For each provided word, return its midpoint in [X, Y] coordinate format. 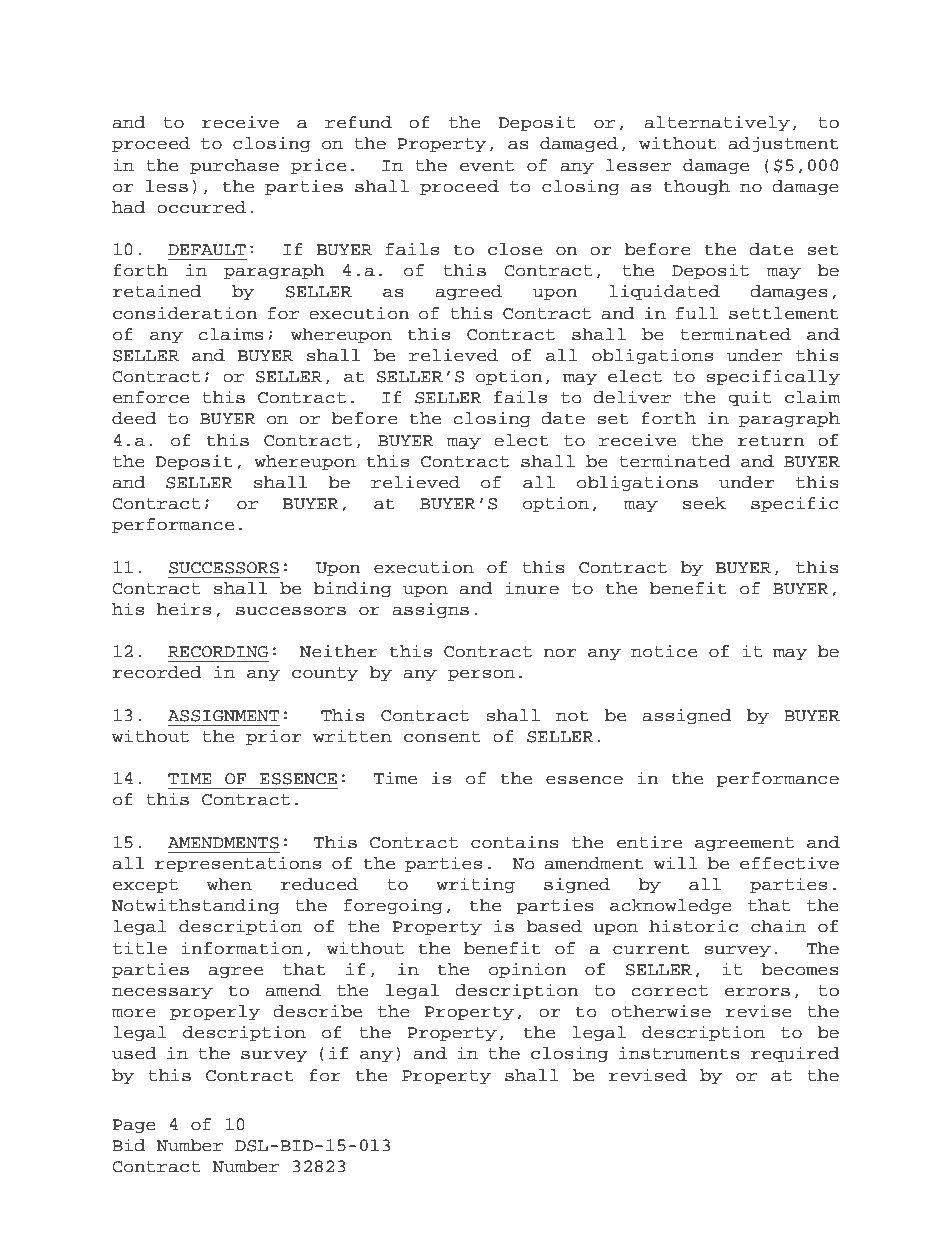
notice [664, 651]
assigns [430, 610]
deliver [632, 397]
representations [238, 864]
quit [749, 398]
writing [475, 885]
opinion [527, 970]
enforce [151, 397]
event [487, 166]
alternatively [717, 123]
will [676, 862]
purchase [234, 166]
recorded [157, 672]
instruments [679, 1053]
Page [134, 1126]
